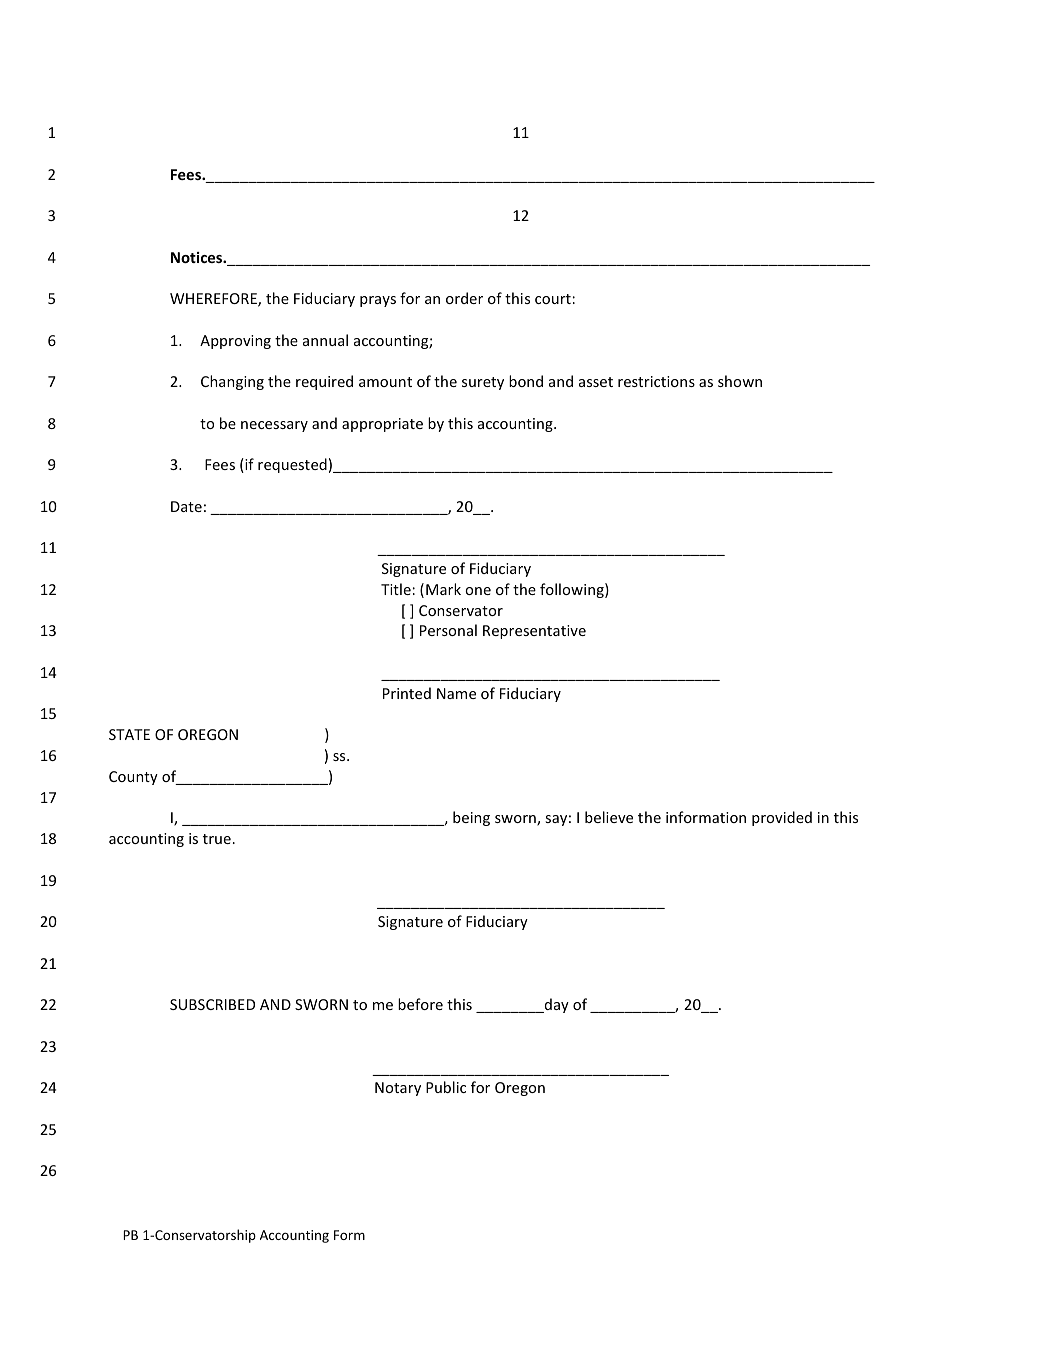  What do you see at coordinates (782, 818) in the screenshot?
I see `provided` at bounding box center [782, 818].
